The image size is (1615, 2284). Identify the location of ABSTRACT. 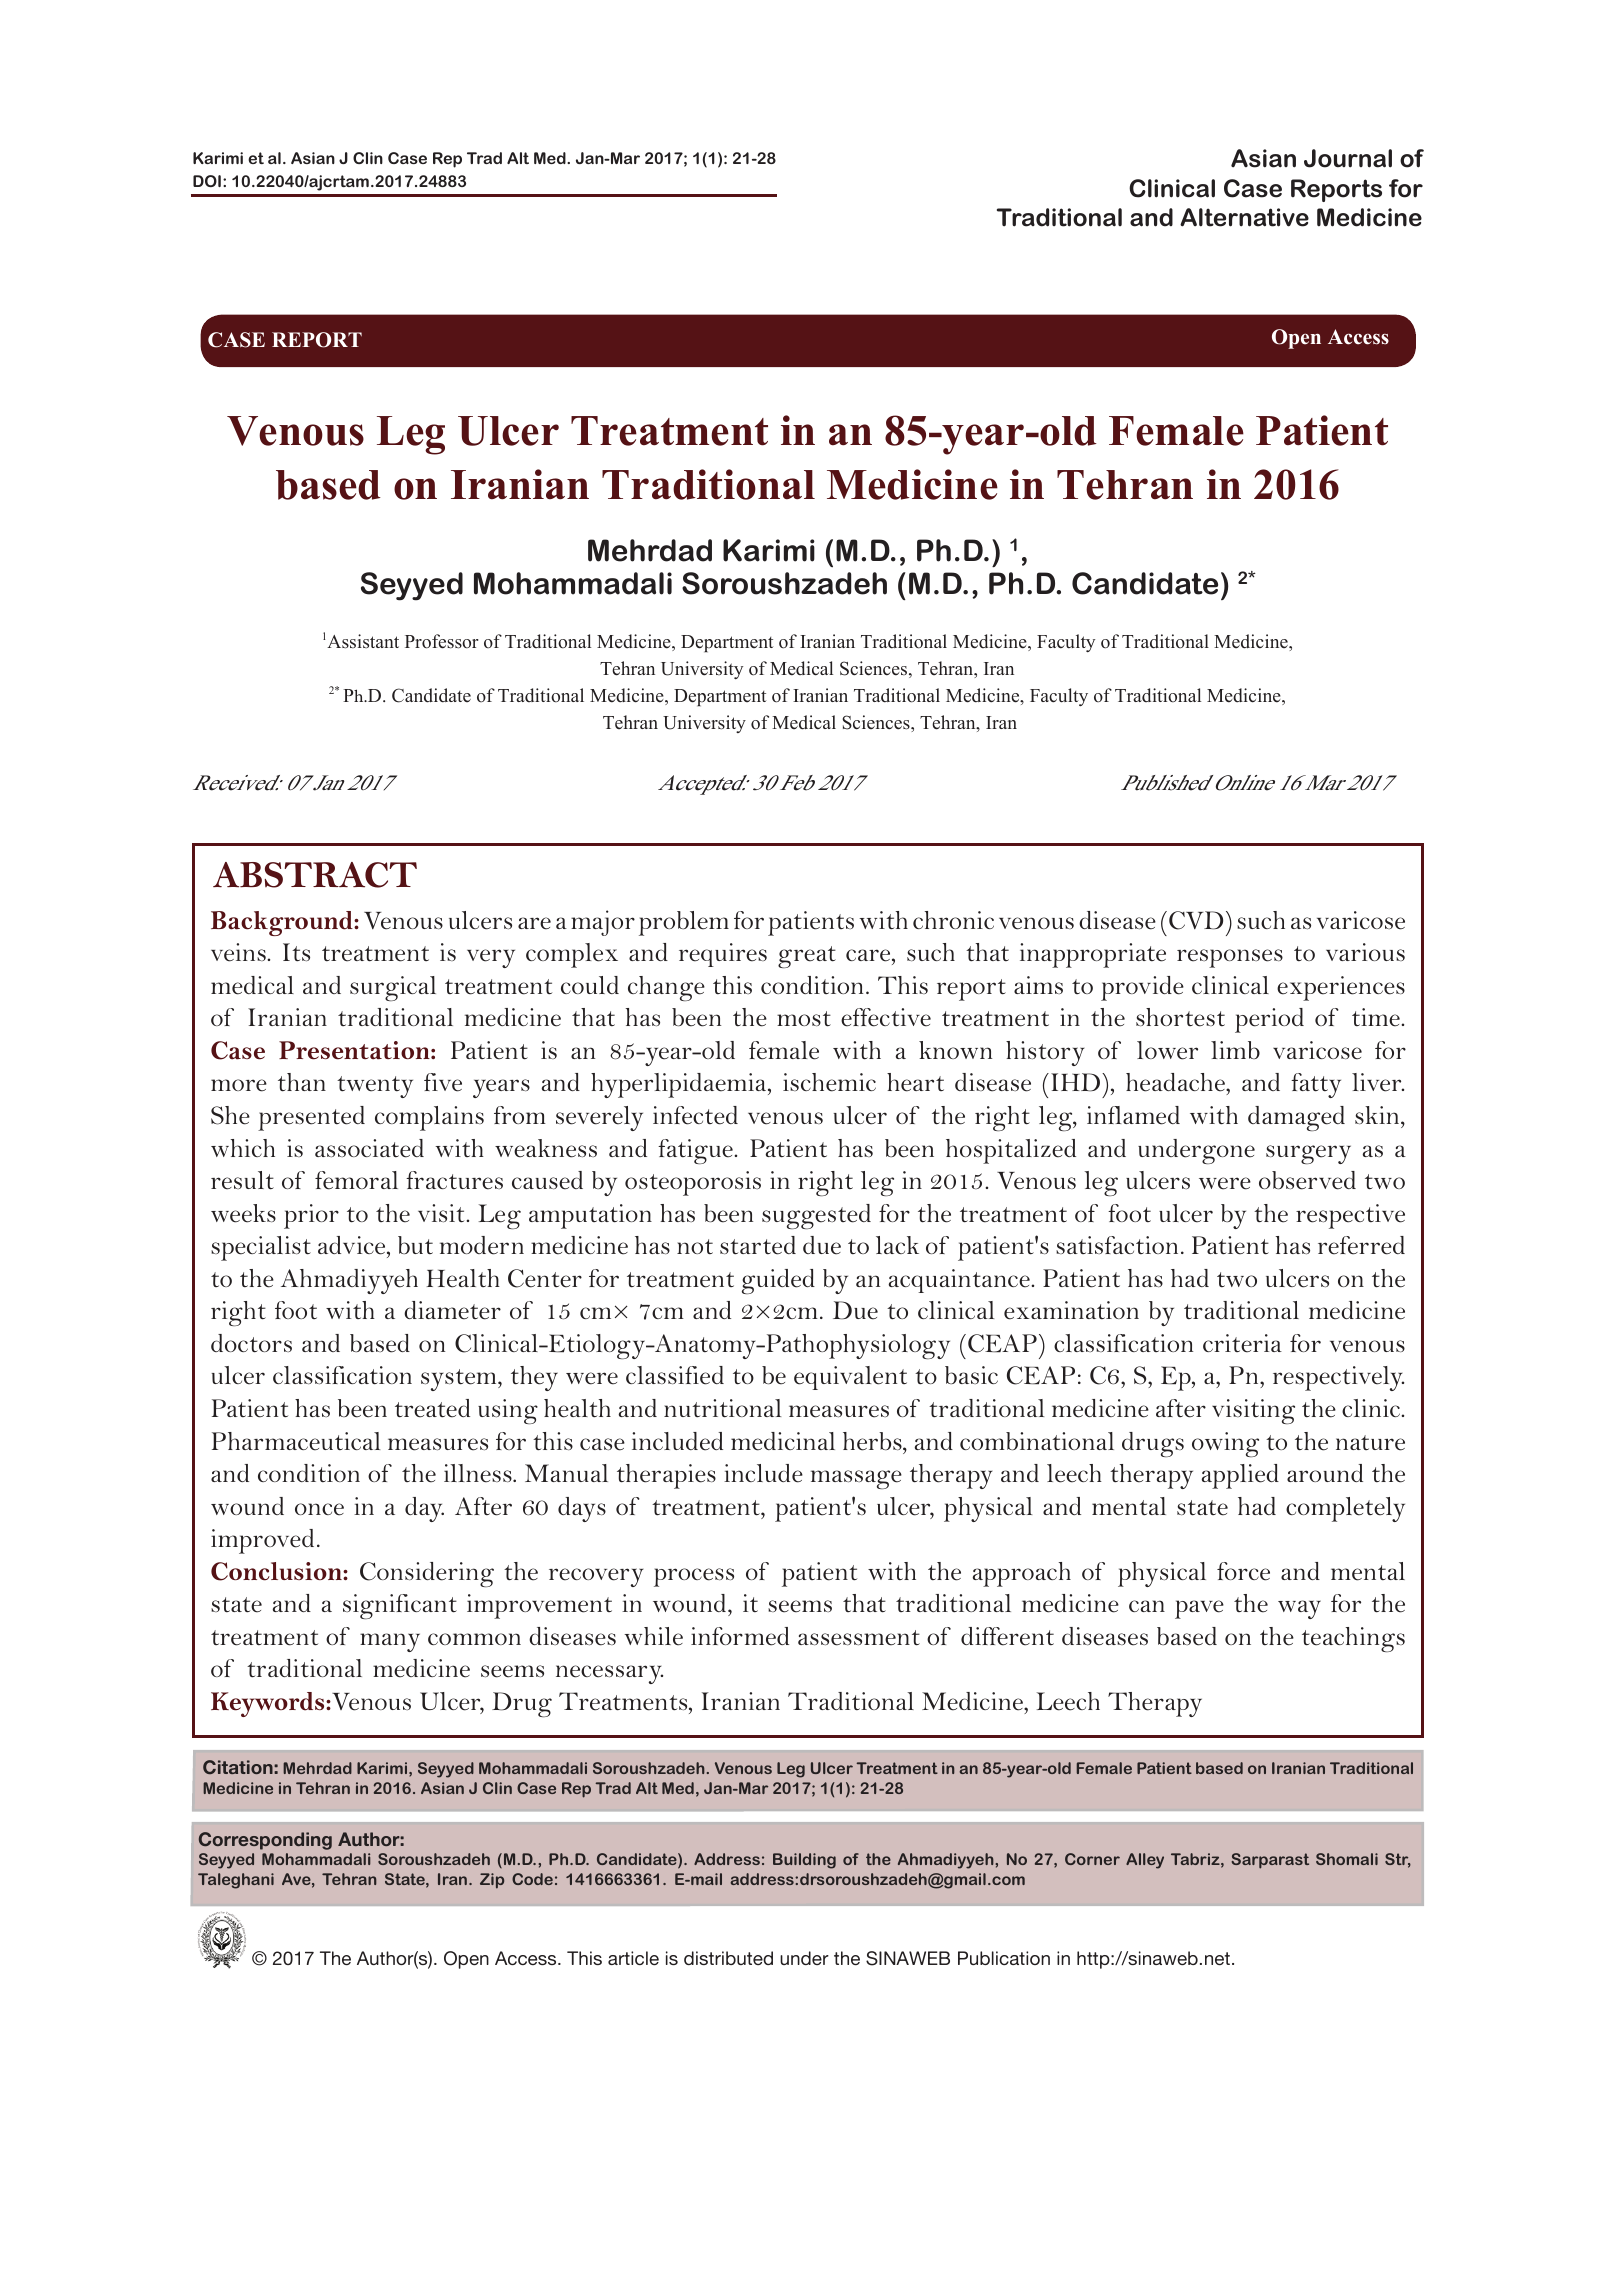
(315, 875).
